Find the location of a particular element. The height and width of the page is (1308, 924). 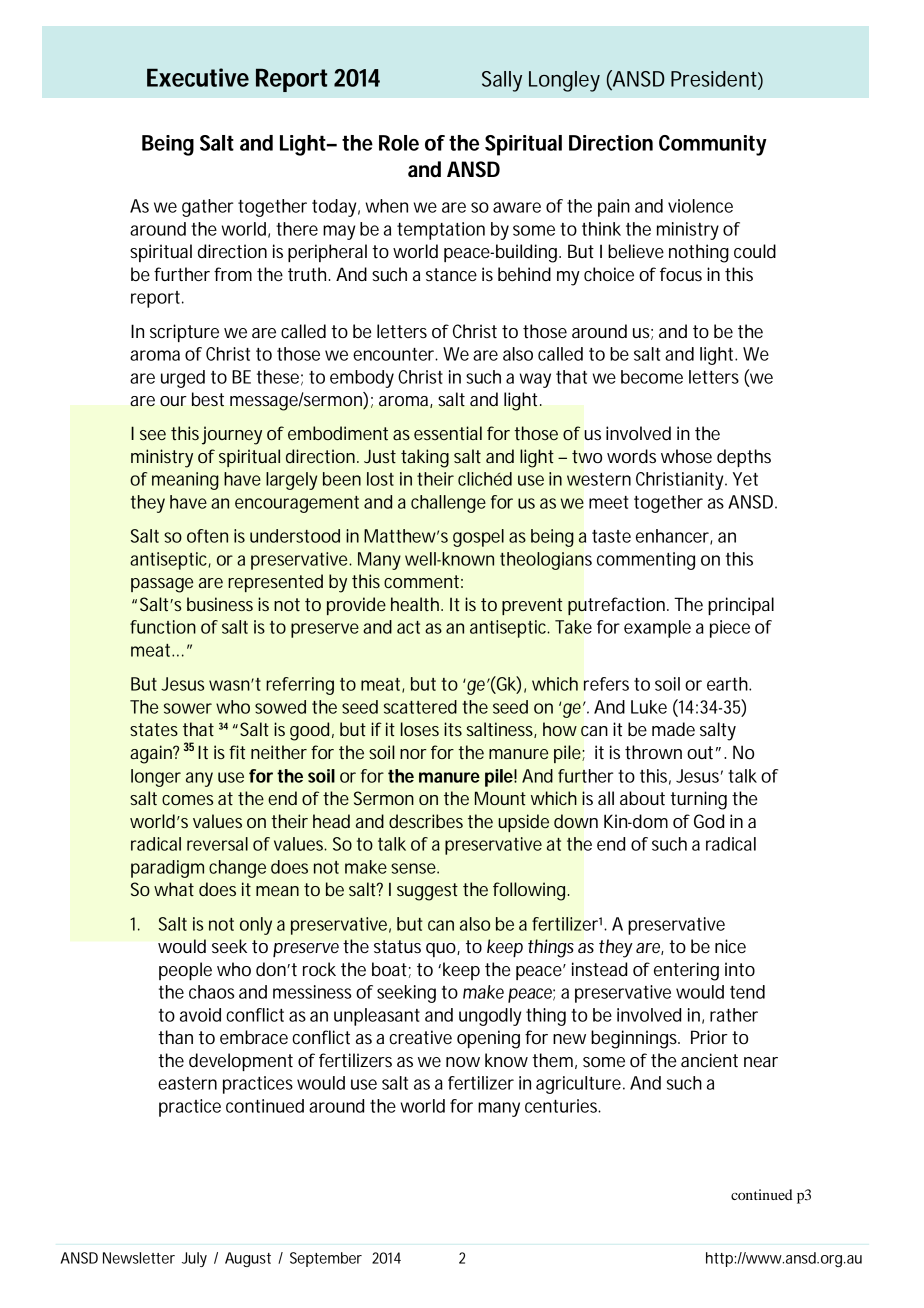

Community is located at coordinates (713, 145).
